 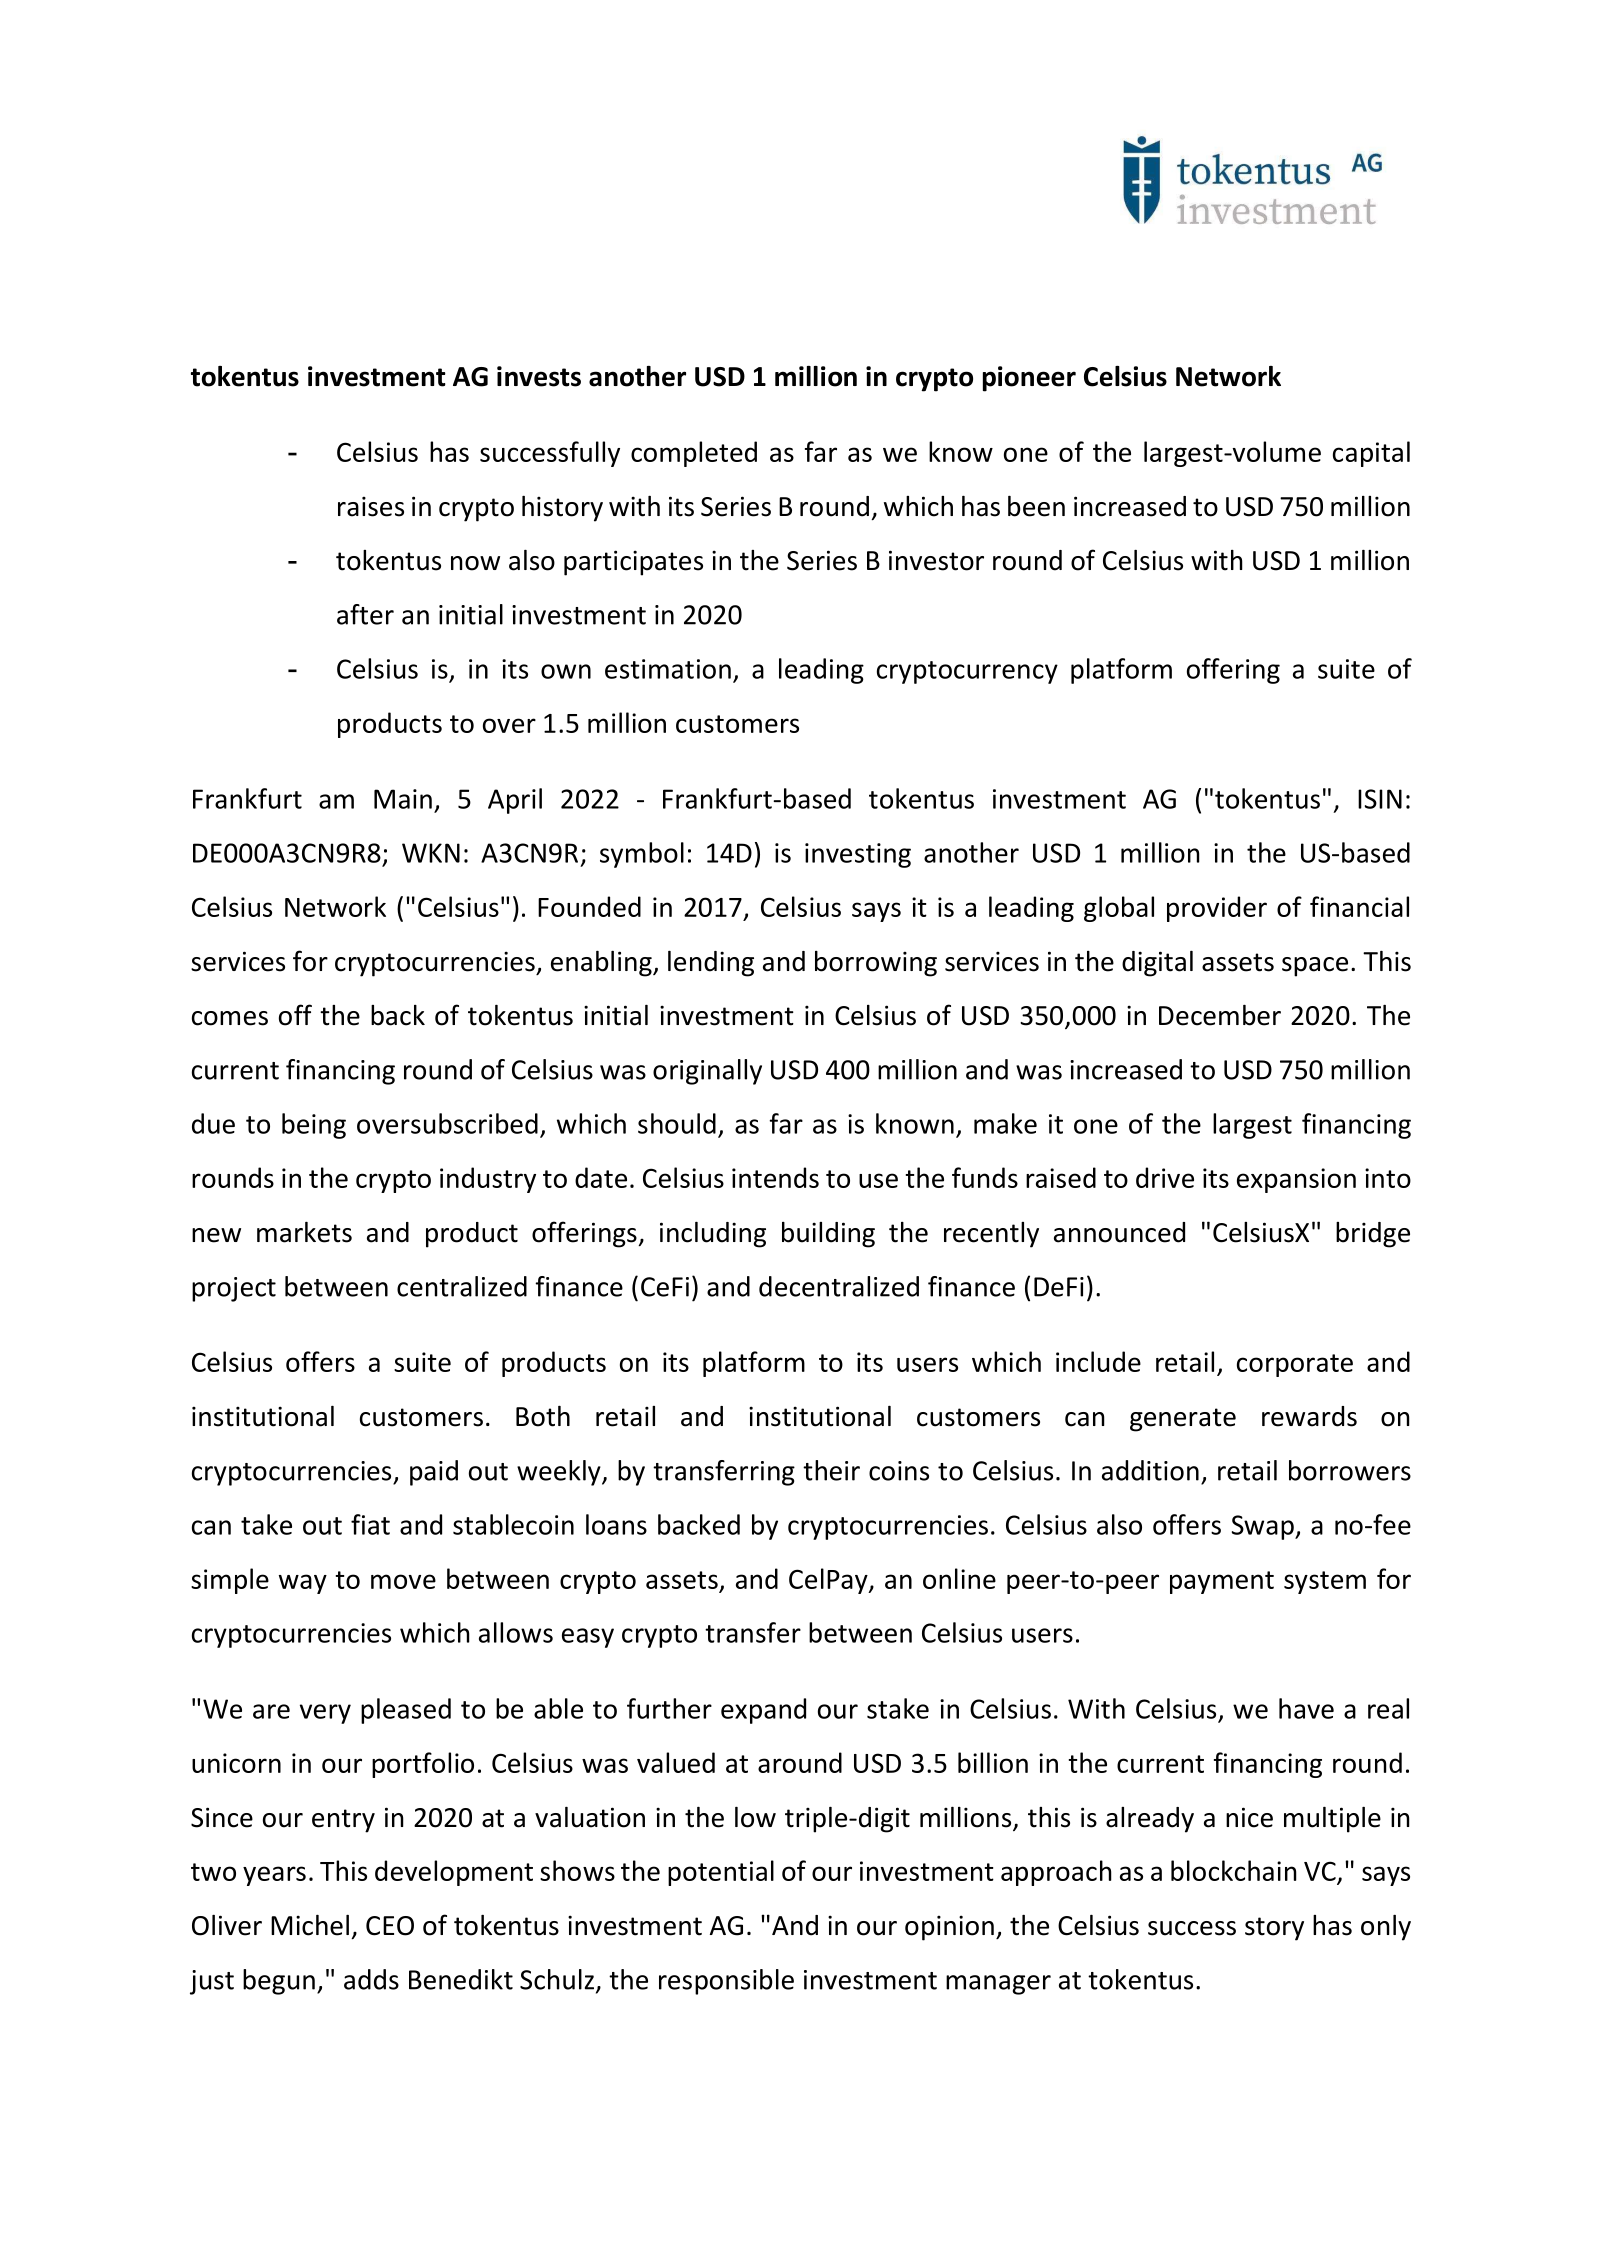 What do you see at coordinates (1309, 1416) in the screenshot?
I see `rewards` at bounding box center [1309, 1416].
